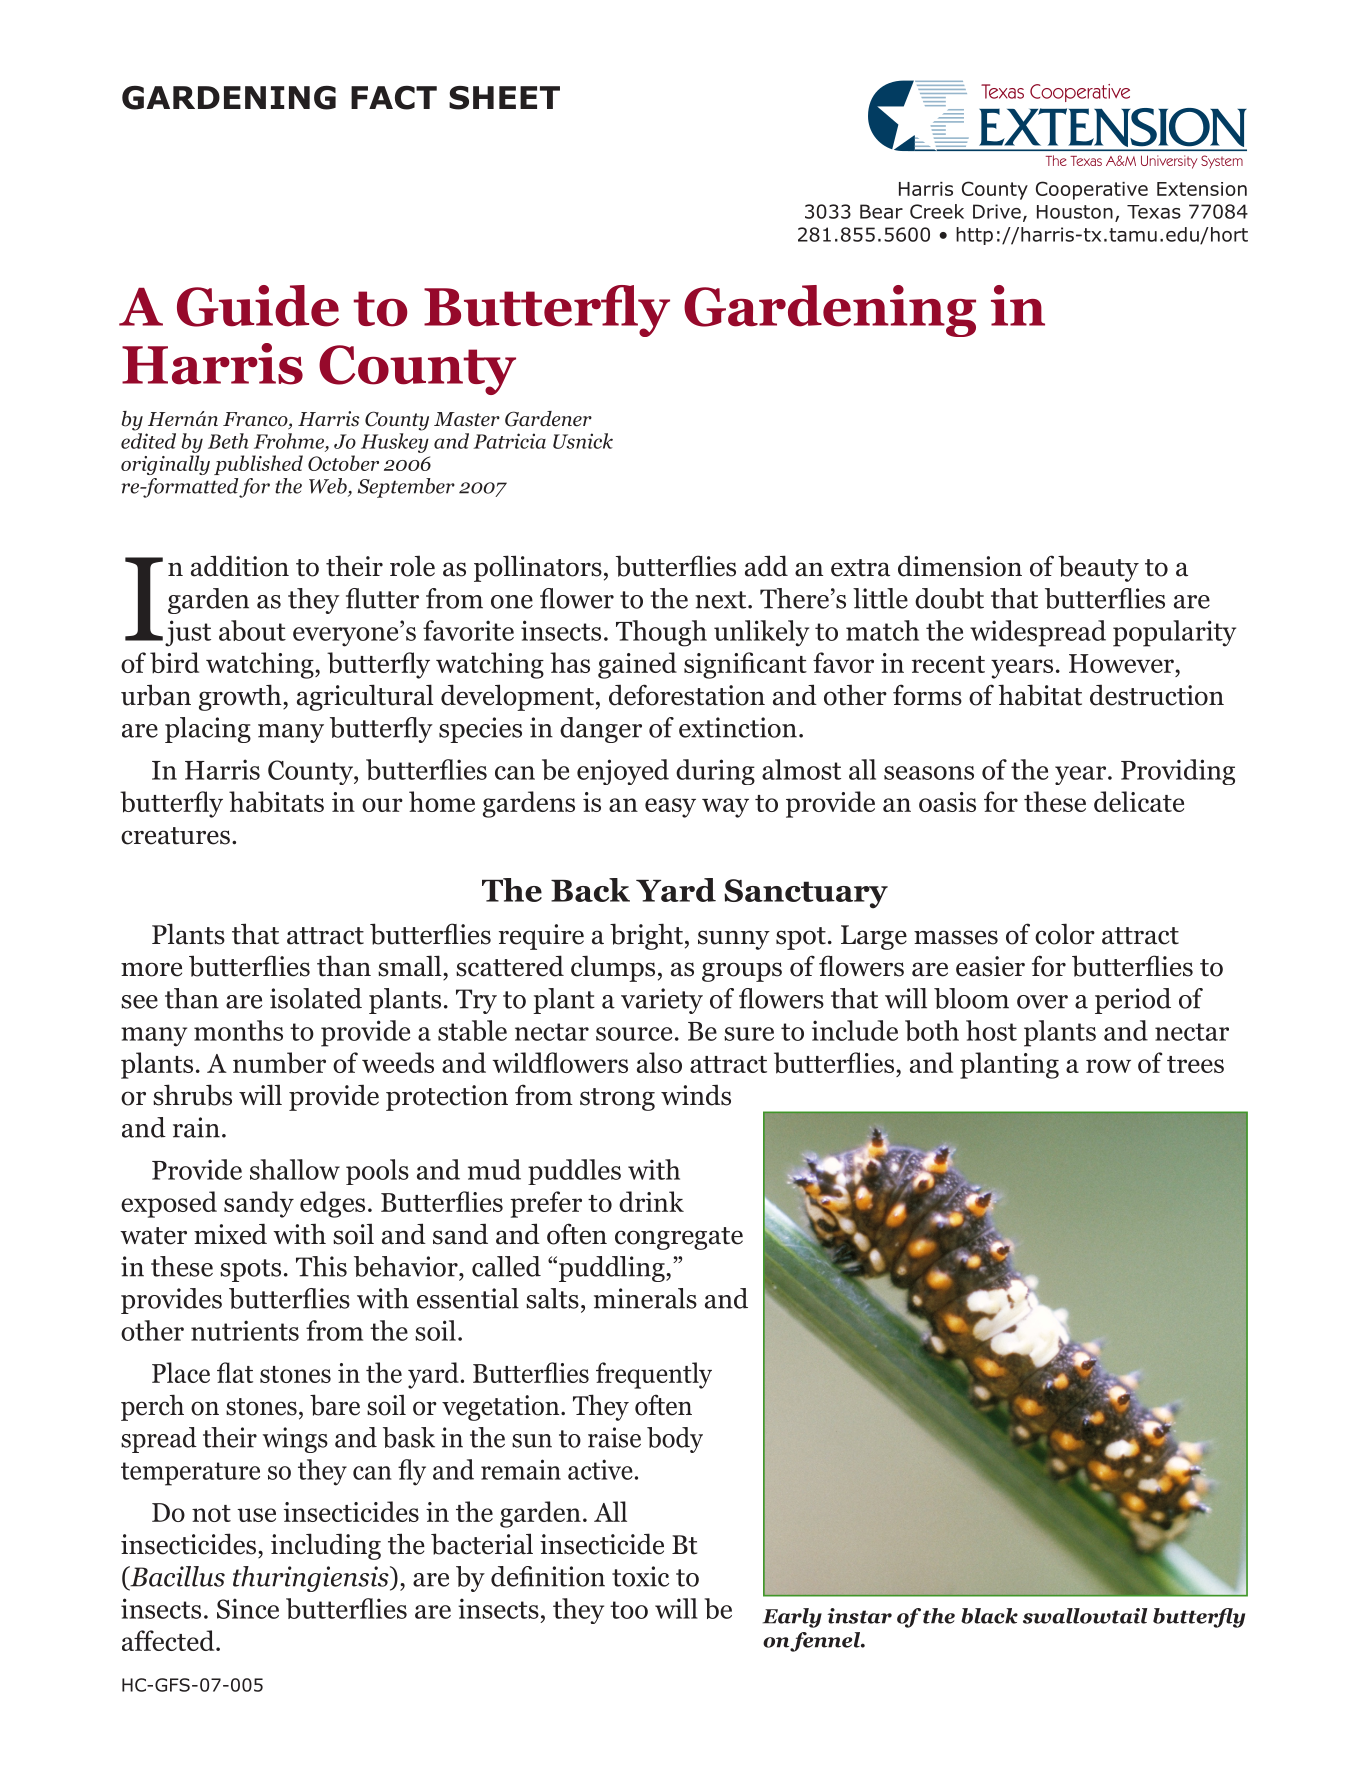  I want to click on SHEET, so click(504, 98).
